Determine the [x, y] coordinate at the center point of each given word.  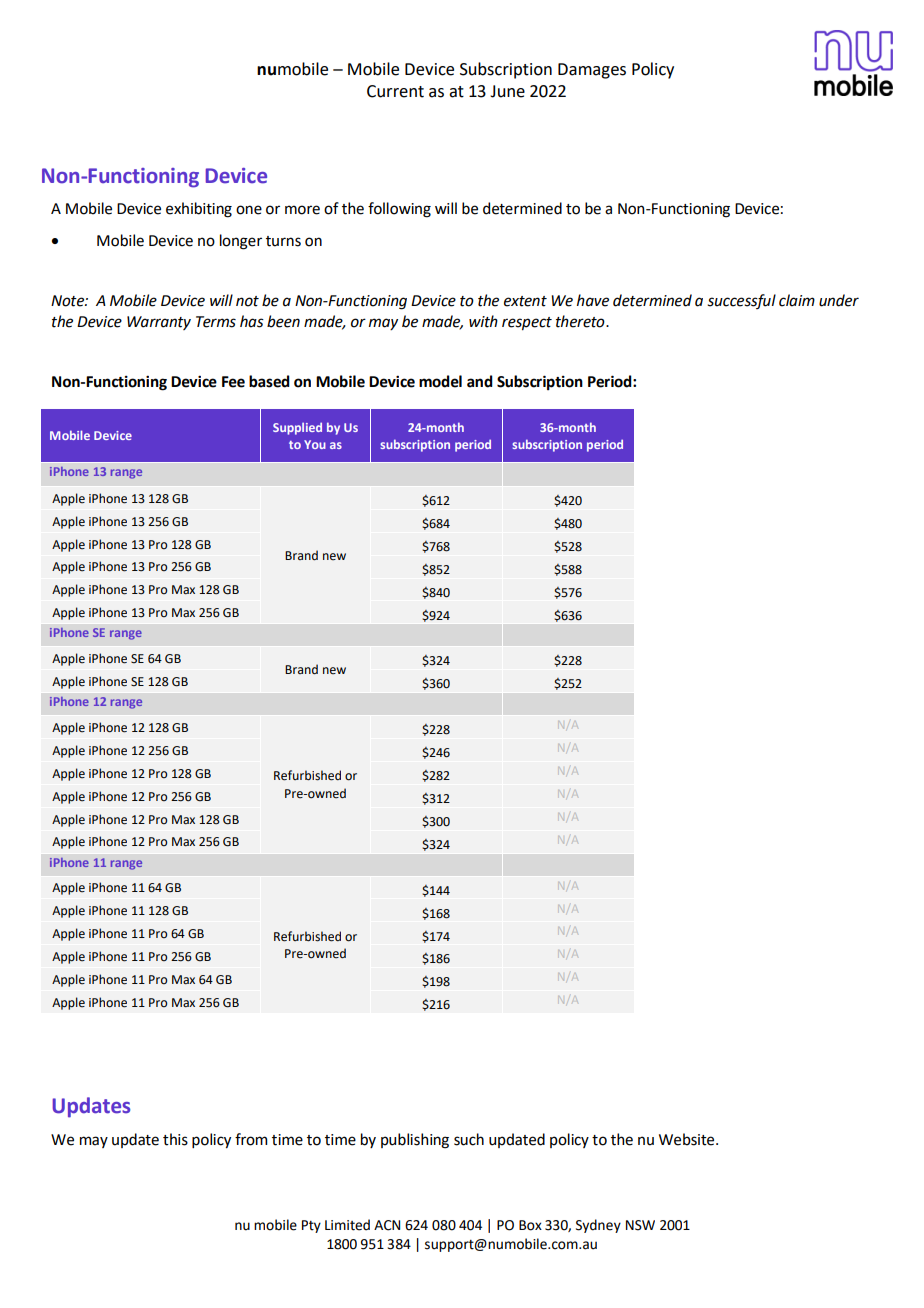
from [251, 1139]
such [469, 1139]
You [315, 444]
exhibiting [199, 210]
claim [797, 300]
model [440, 381]
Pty [311, 1226]
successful [741, 301]
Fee [233, 382]
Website [688, 1139]
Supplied [297, 428]
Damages [592, 71]
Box [530, 1225]
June [507, 91]
